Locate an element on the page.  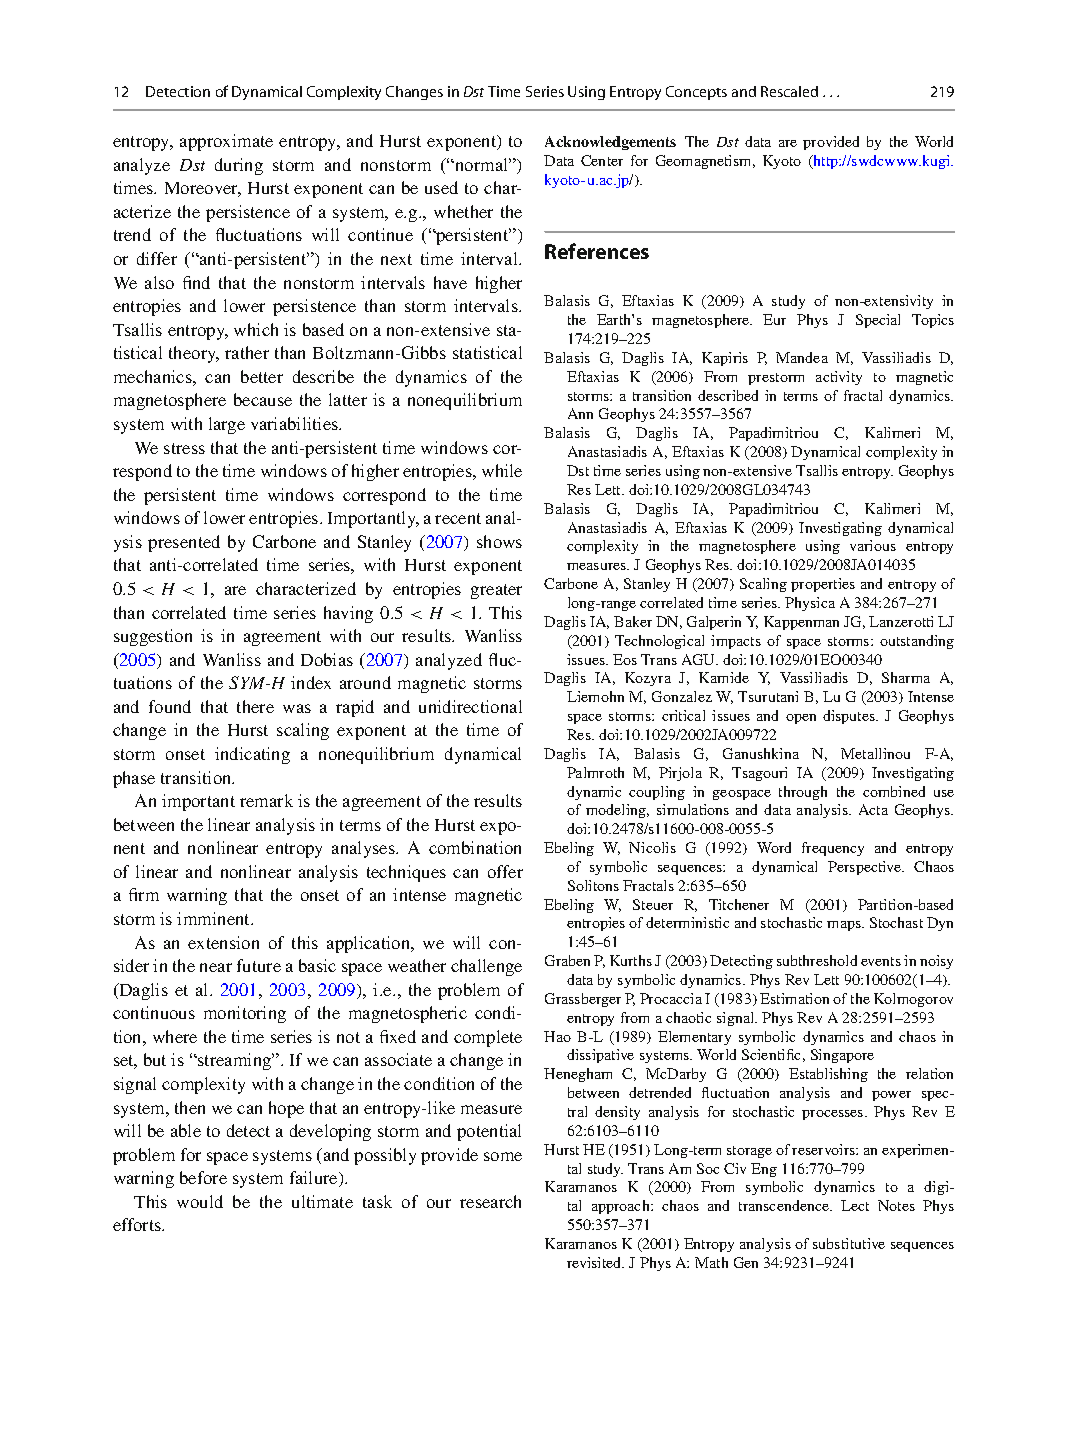
Acknowledgements is located at coordinates (610, 143).
